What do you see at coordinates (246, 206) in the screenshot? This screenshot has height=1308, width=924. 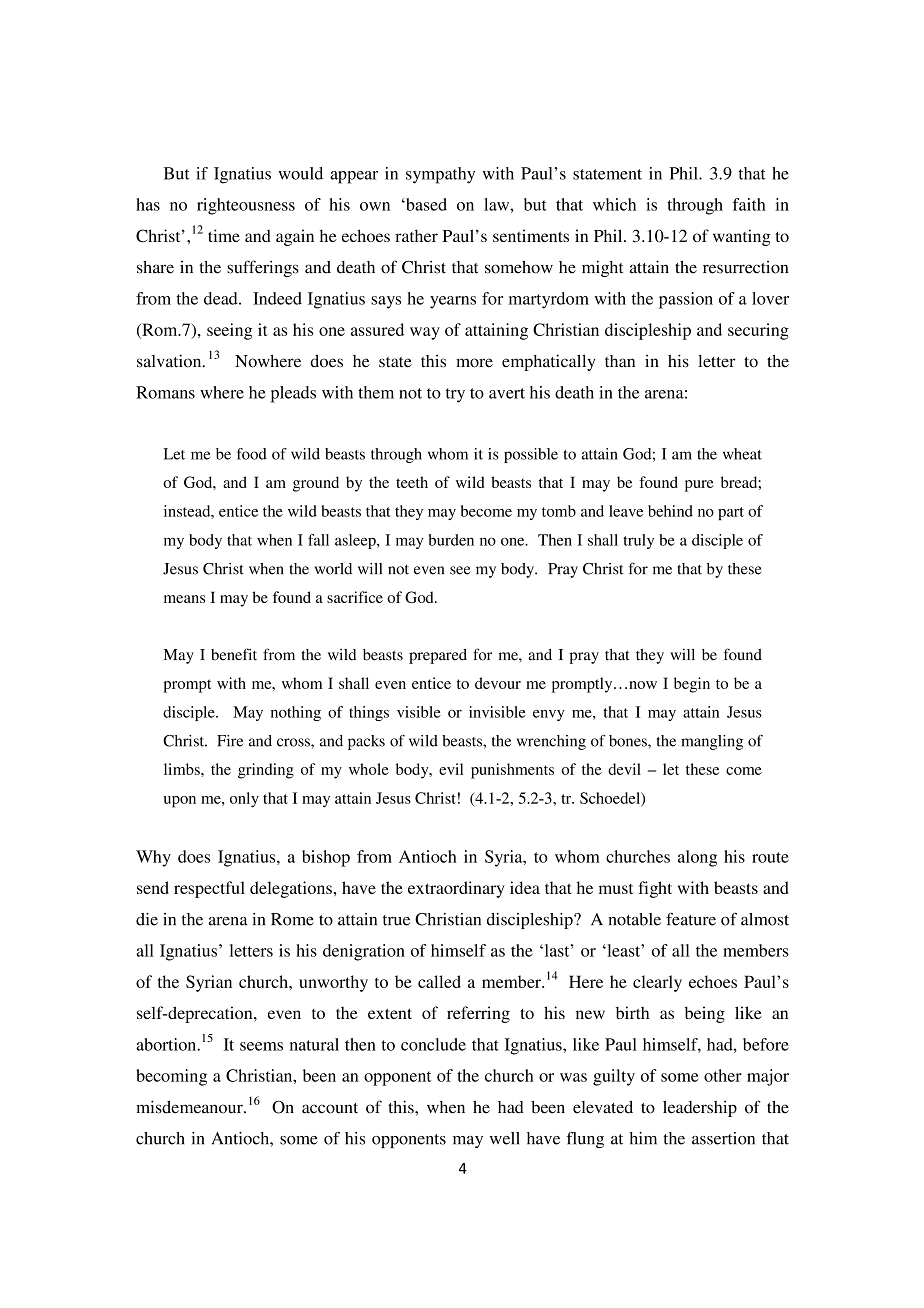 I see `righteousness` at bounding box center [246, 206].
